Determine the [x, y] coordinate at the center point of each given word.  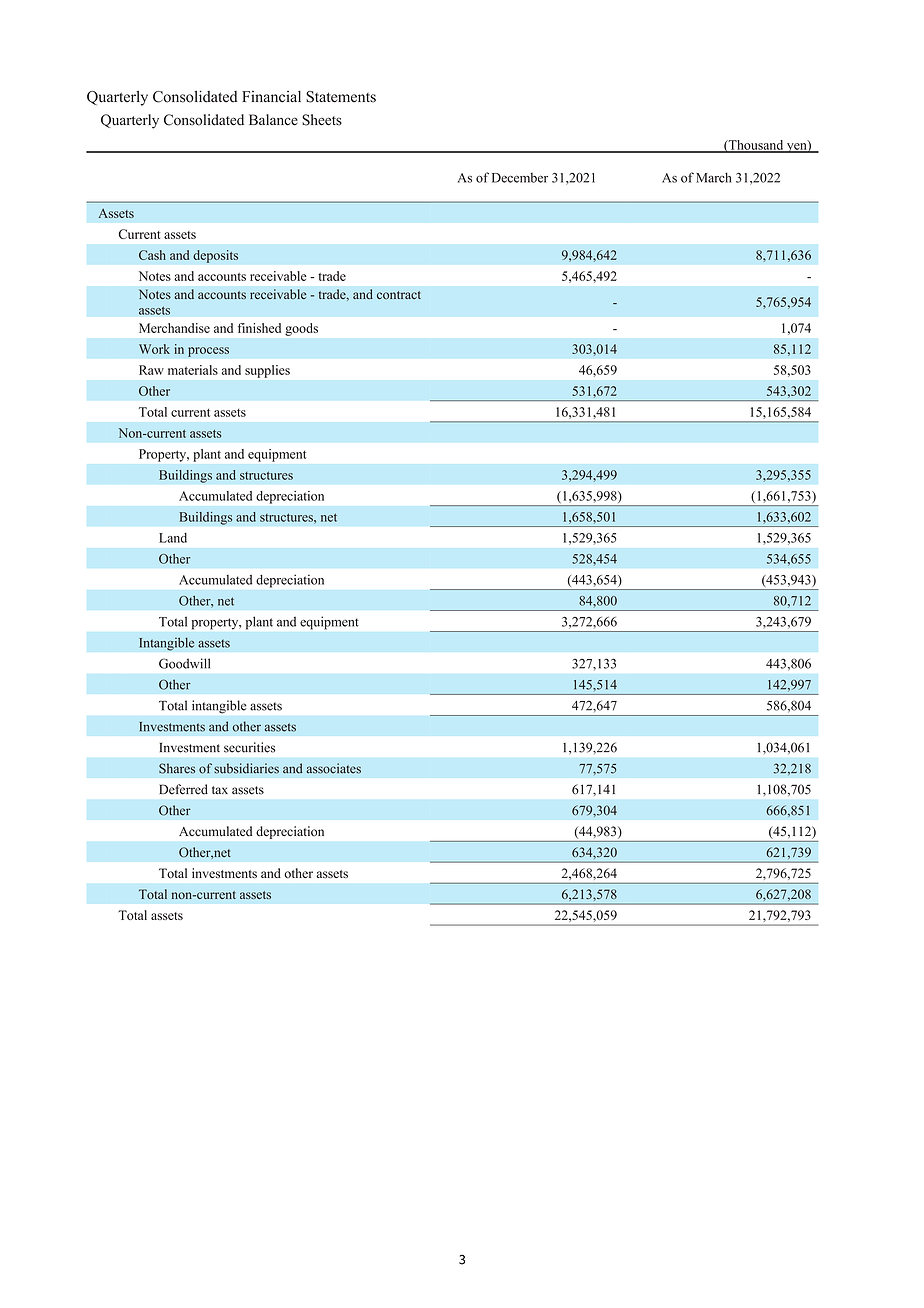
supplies [267, 371]
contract [399, 295]
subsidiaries [246, 768]
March [713, 177]
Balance [273, 120]
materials [193, 370]
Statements [341, 97]
